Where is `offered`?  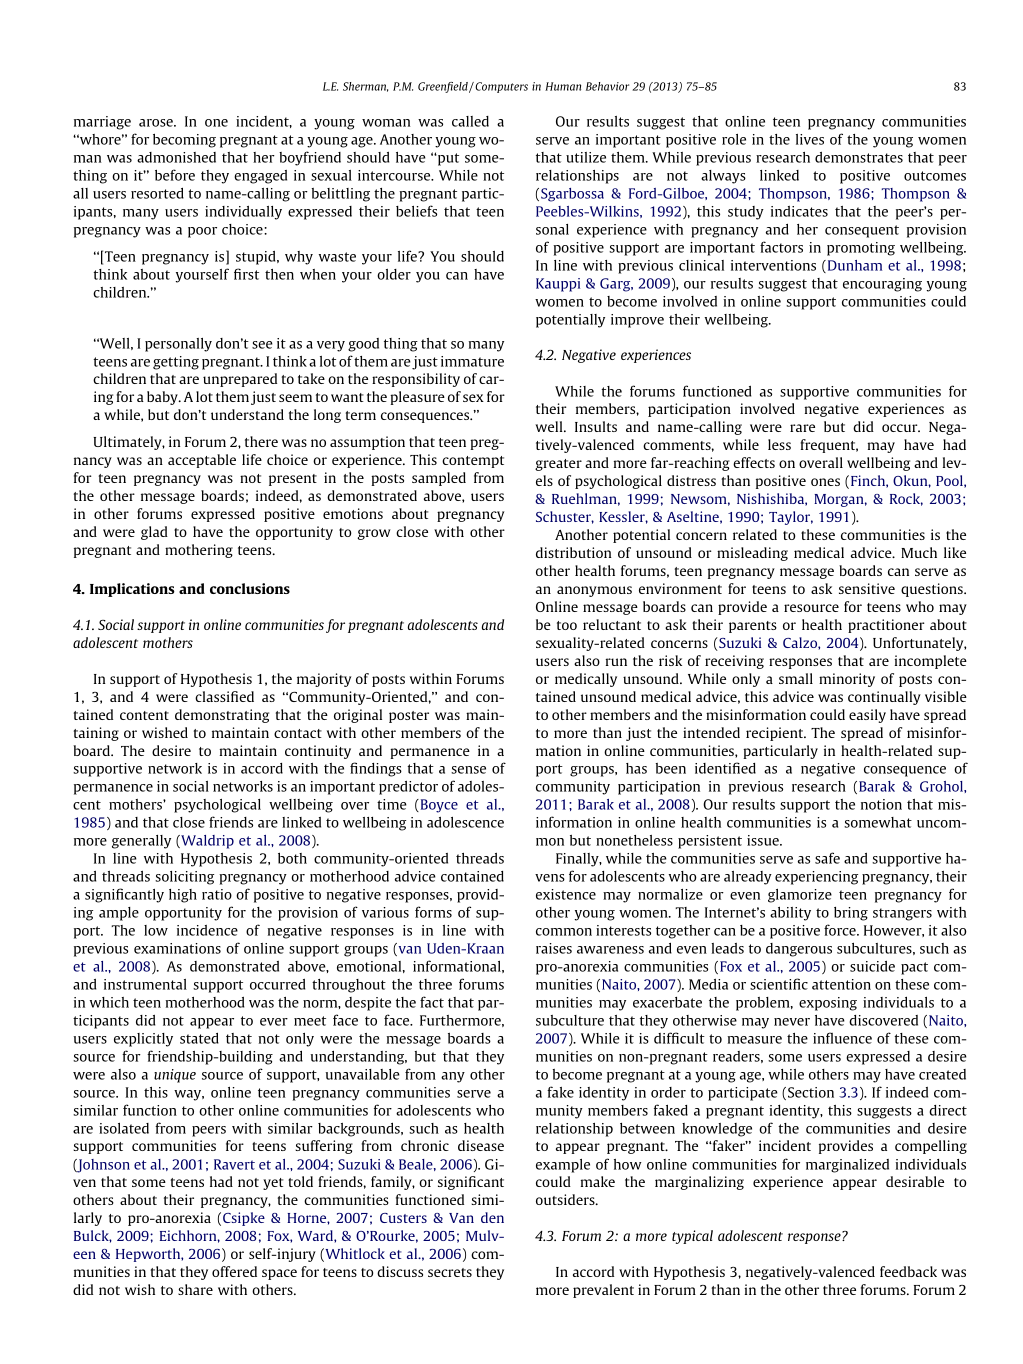
offered is located at coordinates (234, 1271).
